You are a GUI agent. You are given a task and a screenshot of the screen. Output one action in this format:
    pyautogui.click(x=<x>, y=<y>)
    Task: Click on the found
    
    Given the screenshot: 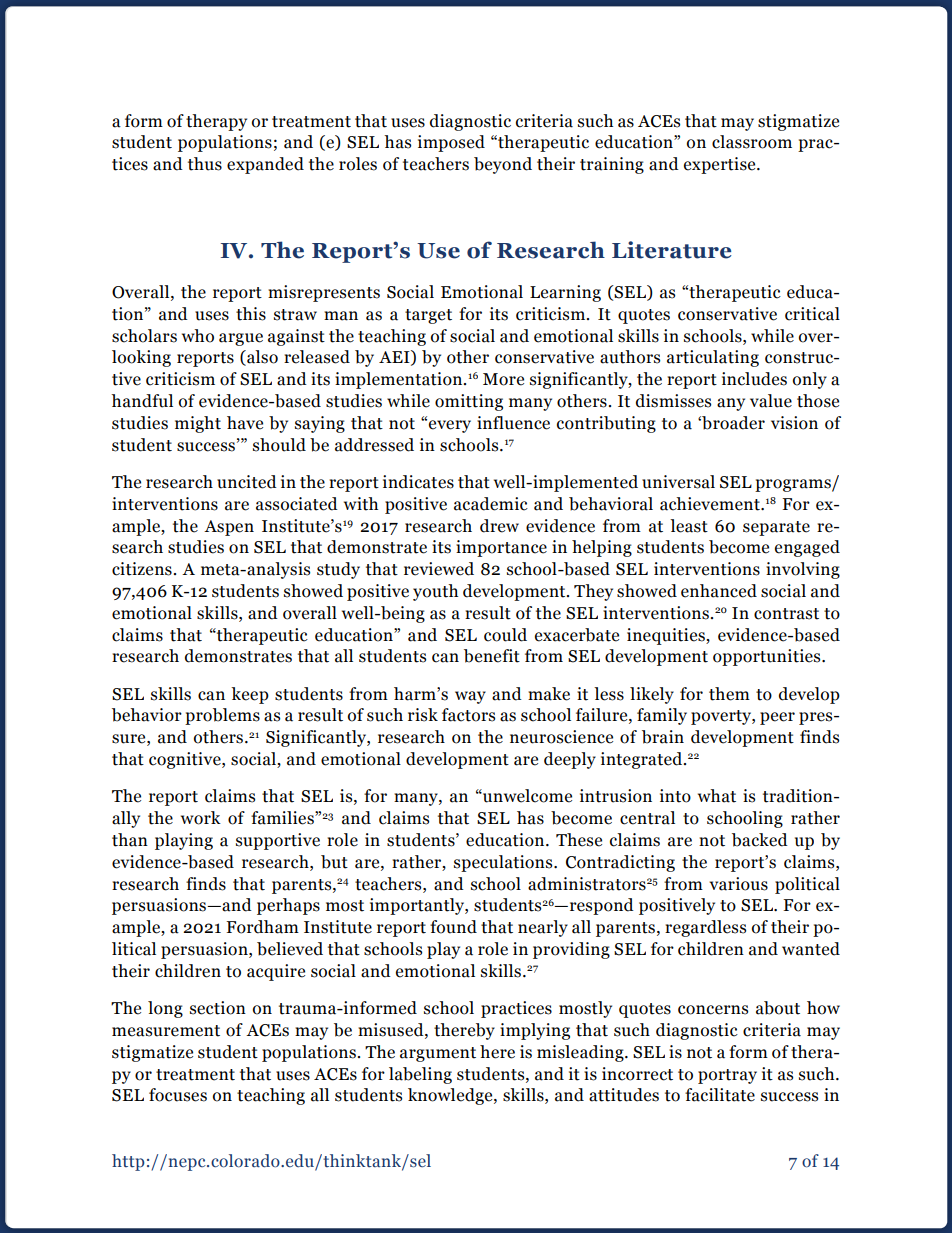 What is the action you would take?
    pyautogui.click(x=453, y=927)
